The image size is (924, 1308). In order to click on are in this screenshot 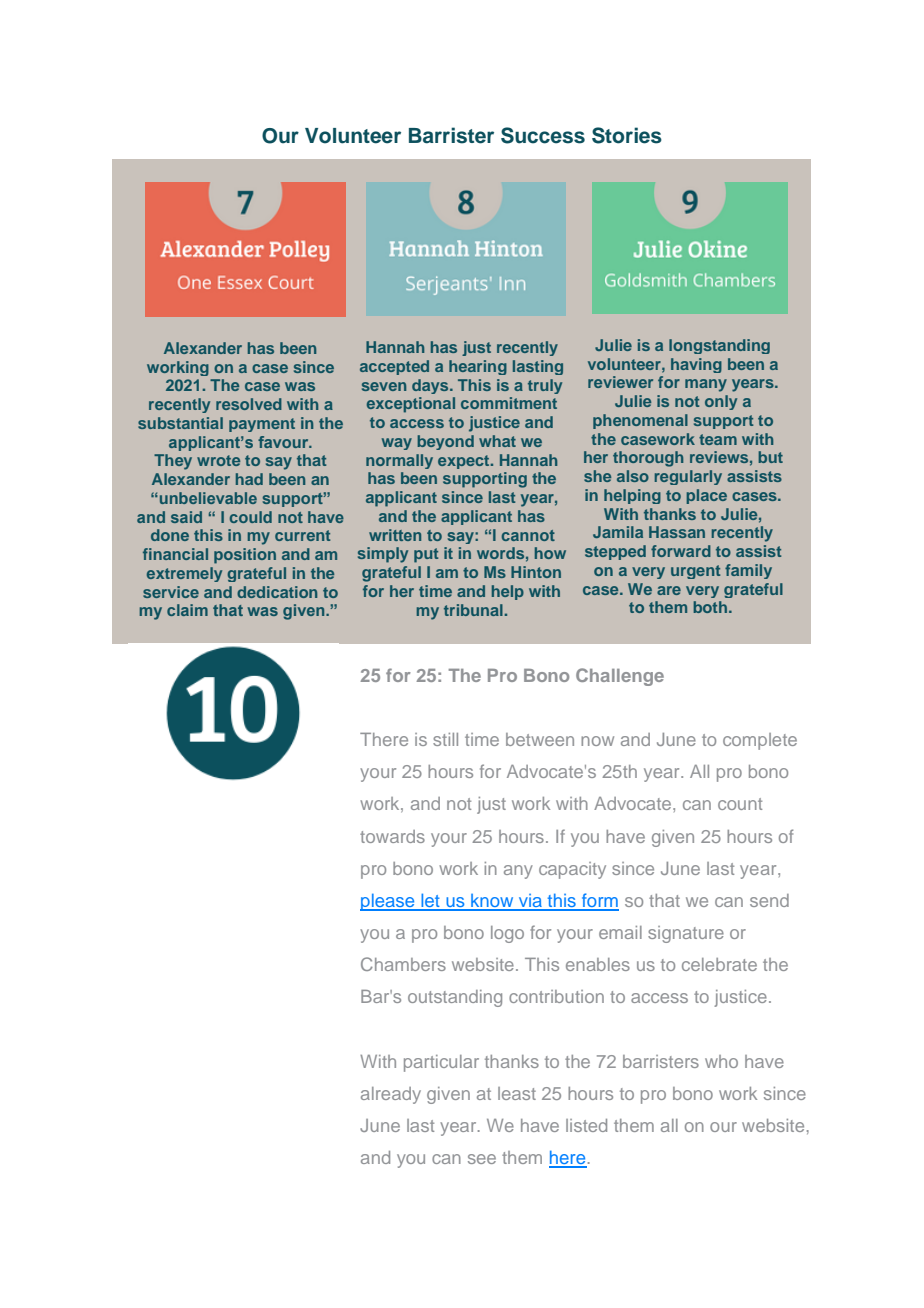, I will do `click(669, 590)`.
